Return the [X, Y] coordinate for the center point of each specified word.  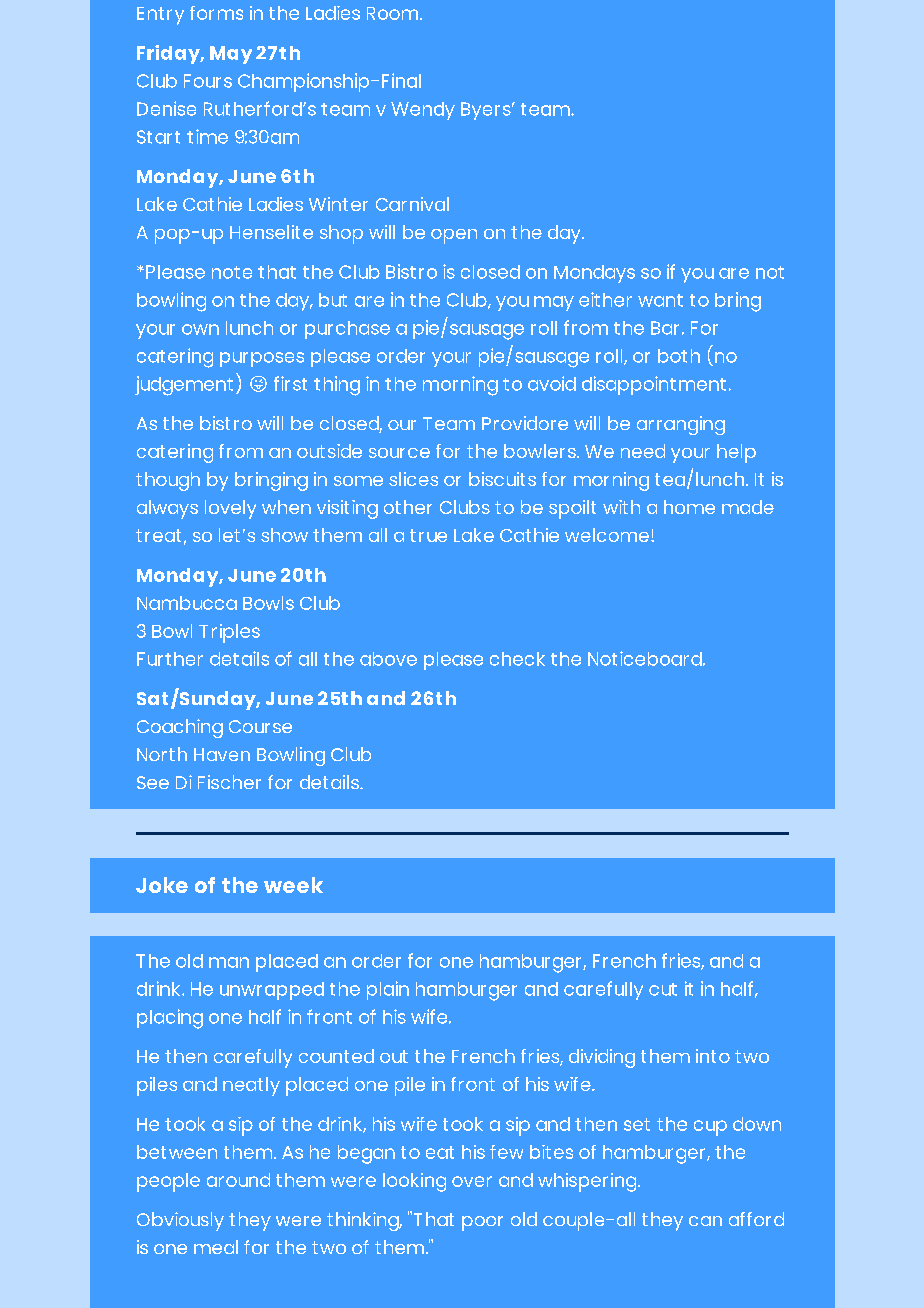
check [517, 659]
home [689, 507]
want [660, 300]
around [238, 1180]
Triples [229, 633]
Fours [208, 81]
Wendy [423, 111]
